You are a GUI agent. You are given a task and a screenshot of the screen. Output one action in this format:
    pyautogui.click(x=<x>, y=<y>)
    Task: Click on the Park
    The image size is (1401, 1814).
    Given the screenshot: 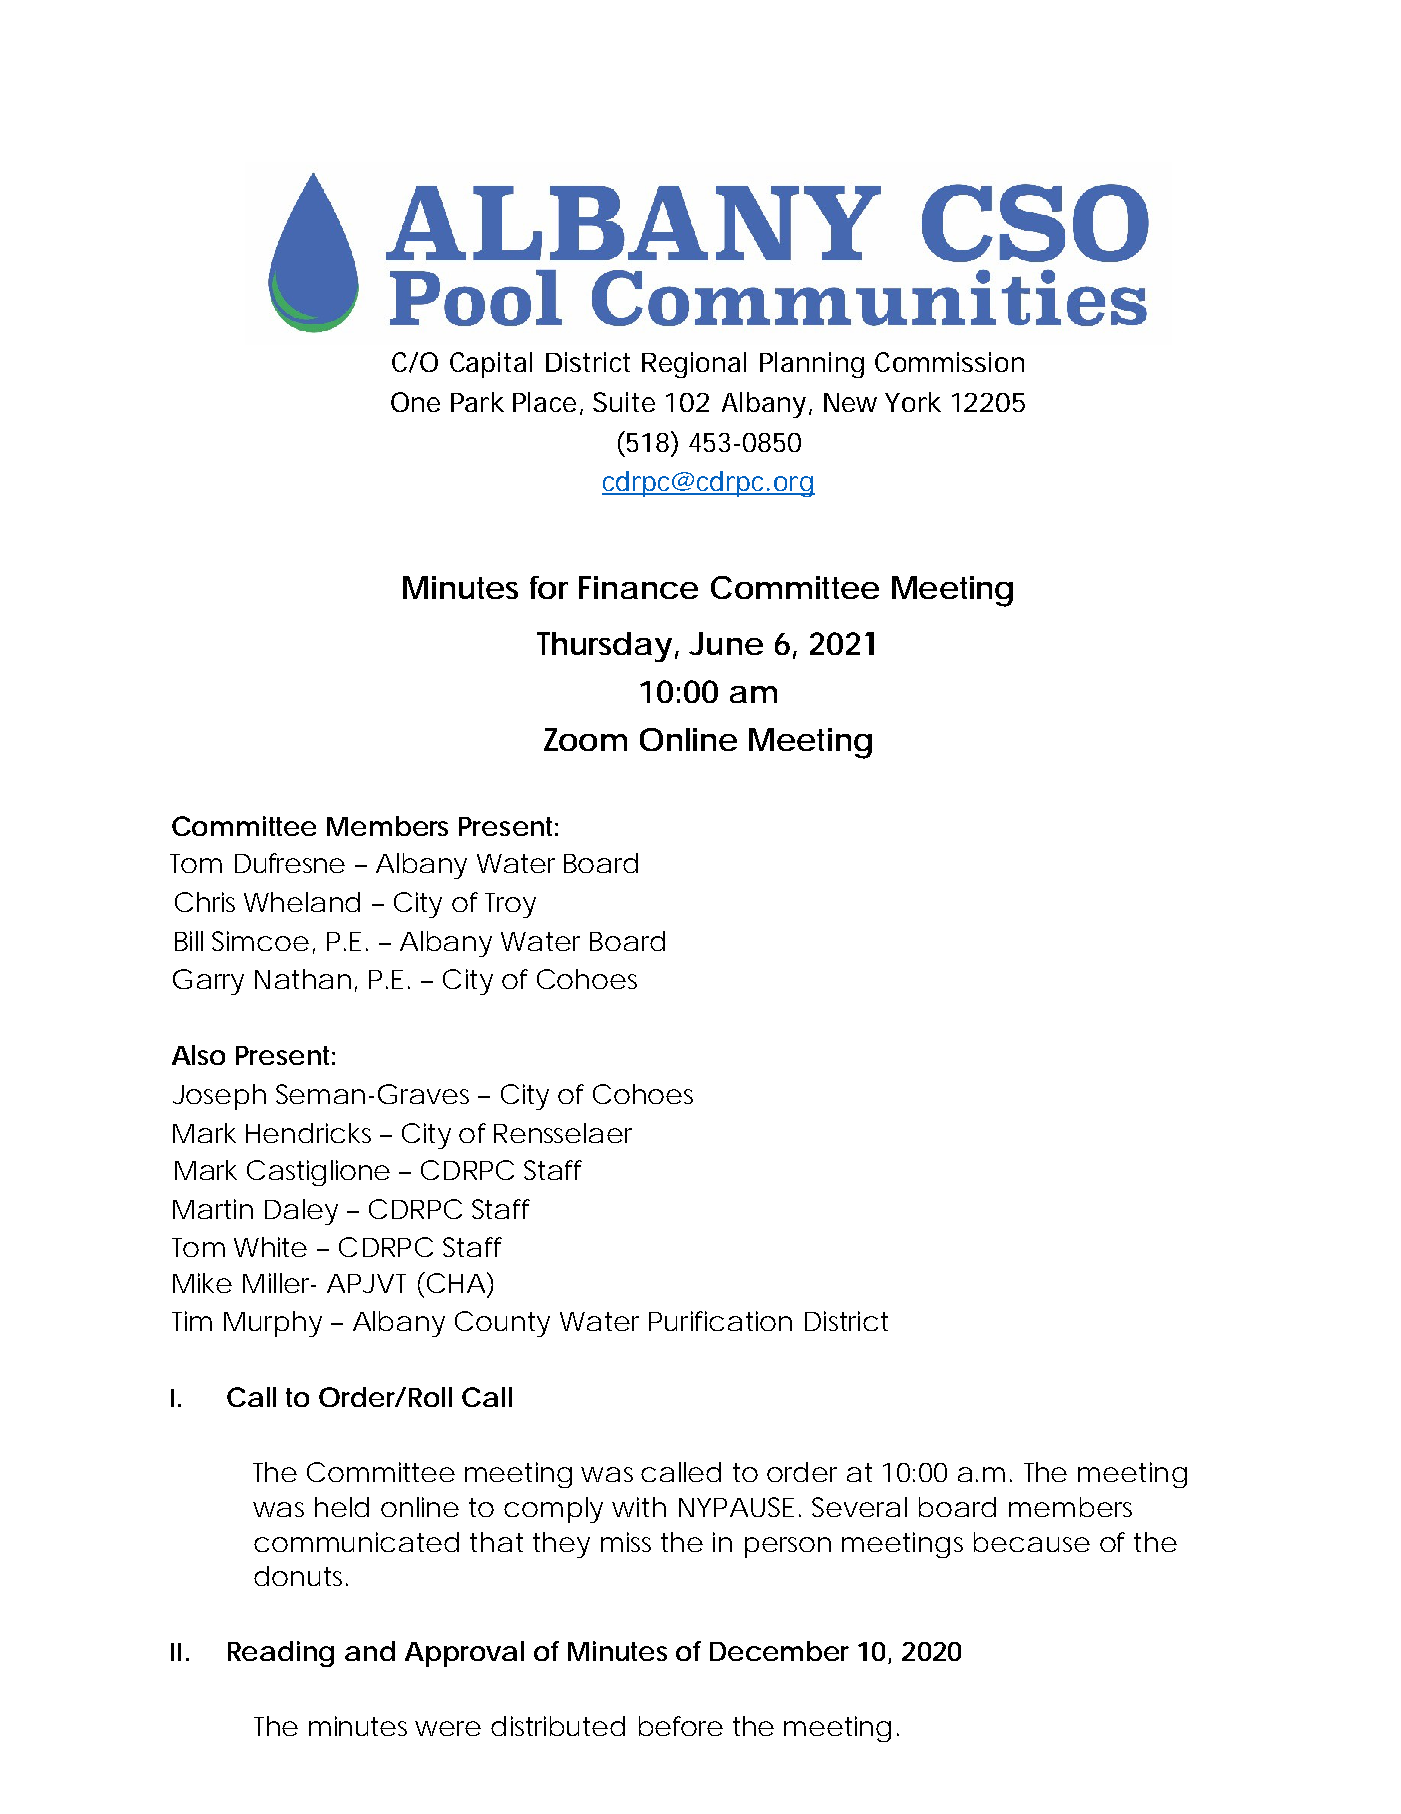 What is the action you would take?
    pyautogui.click(x=477, y=402)
